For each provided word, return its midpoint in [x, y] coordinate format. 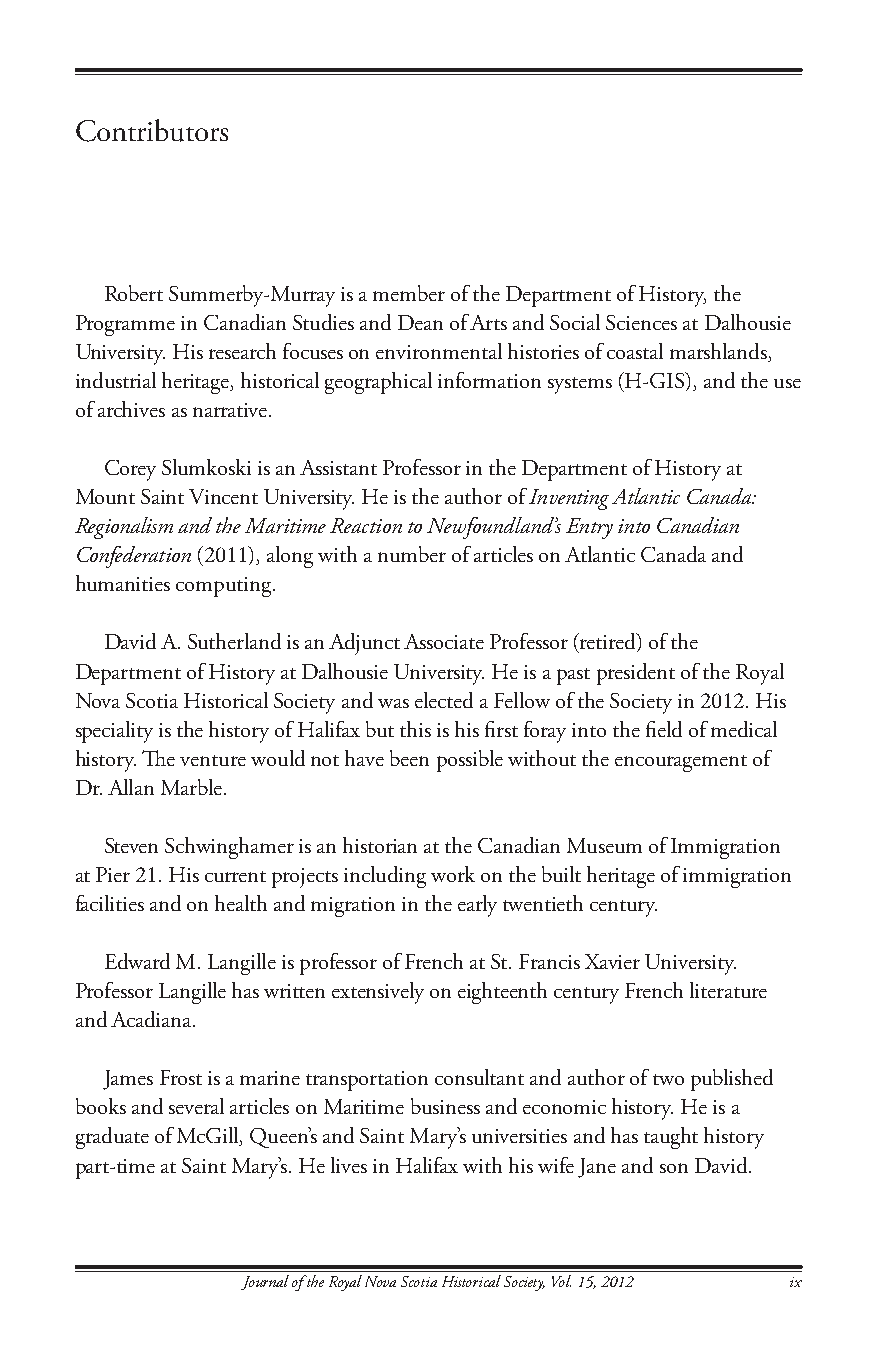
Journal [265, 1282]
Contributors [152, 130]
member [409, 293]
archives [131, 409]
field [664, 729]
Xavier [612, 961]
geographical [378, 383]
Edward [137, 961]
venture [213, 760]
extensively [378, 993]
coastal [635, 351]
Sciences [641, 322]
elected [444, 700]
